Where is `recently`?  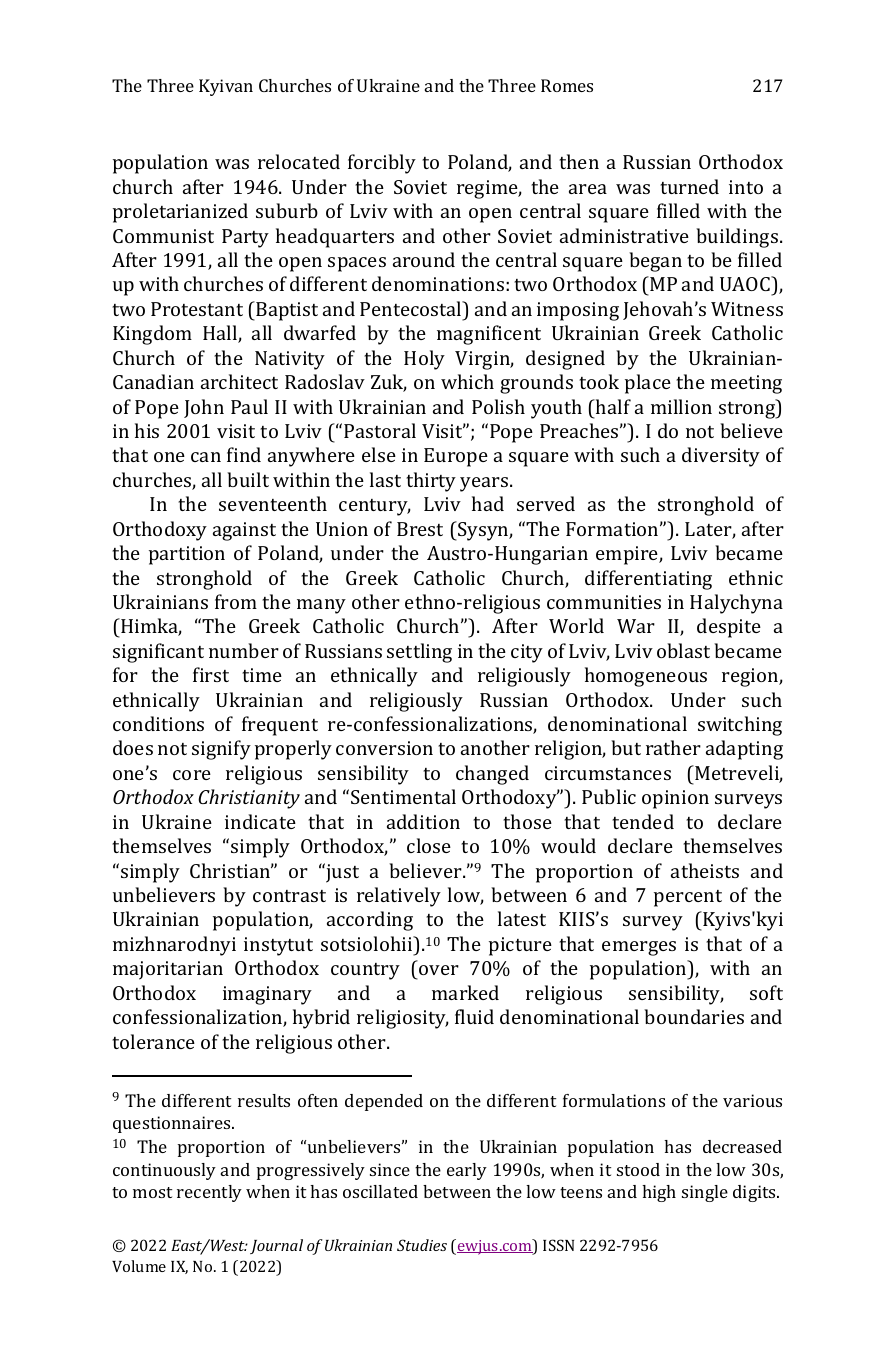 recently is located at coordinates (209, 1193).
